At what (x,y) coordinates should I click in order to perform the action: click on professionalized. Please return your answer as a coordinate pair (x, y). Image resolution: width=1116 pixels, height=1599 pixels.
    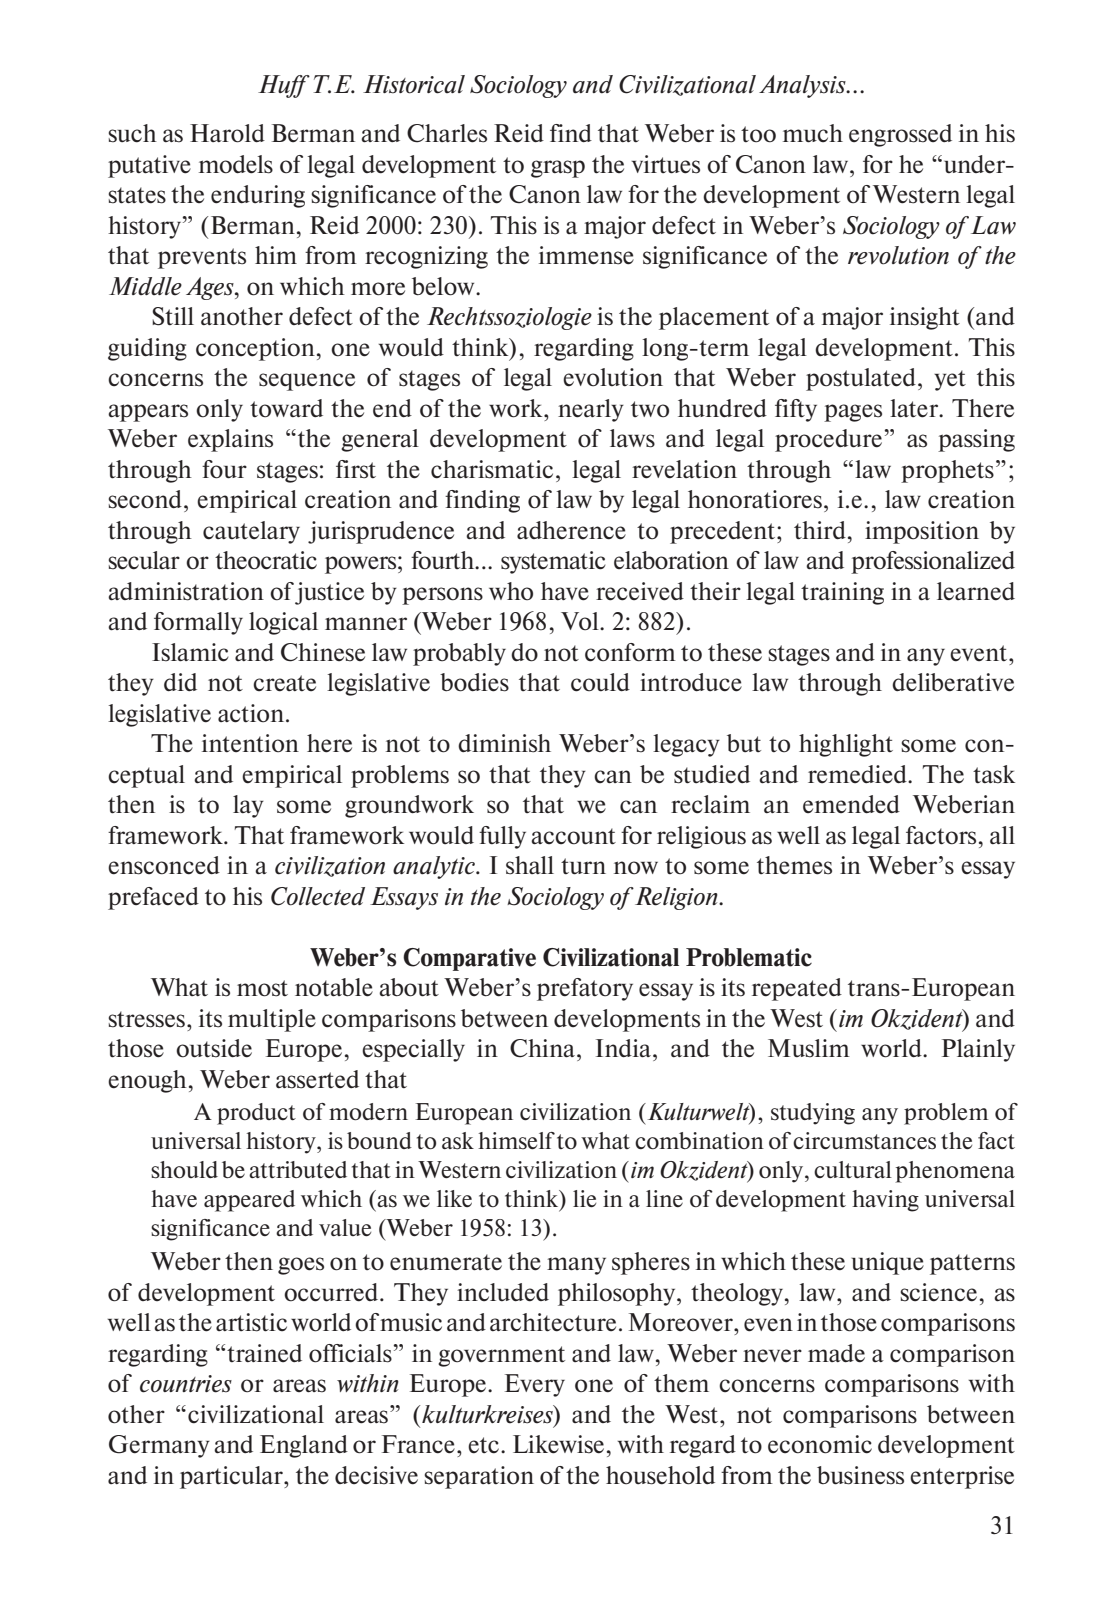
    Looking at the image, I should click on (933, 562).
